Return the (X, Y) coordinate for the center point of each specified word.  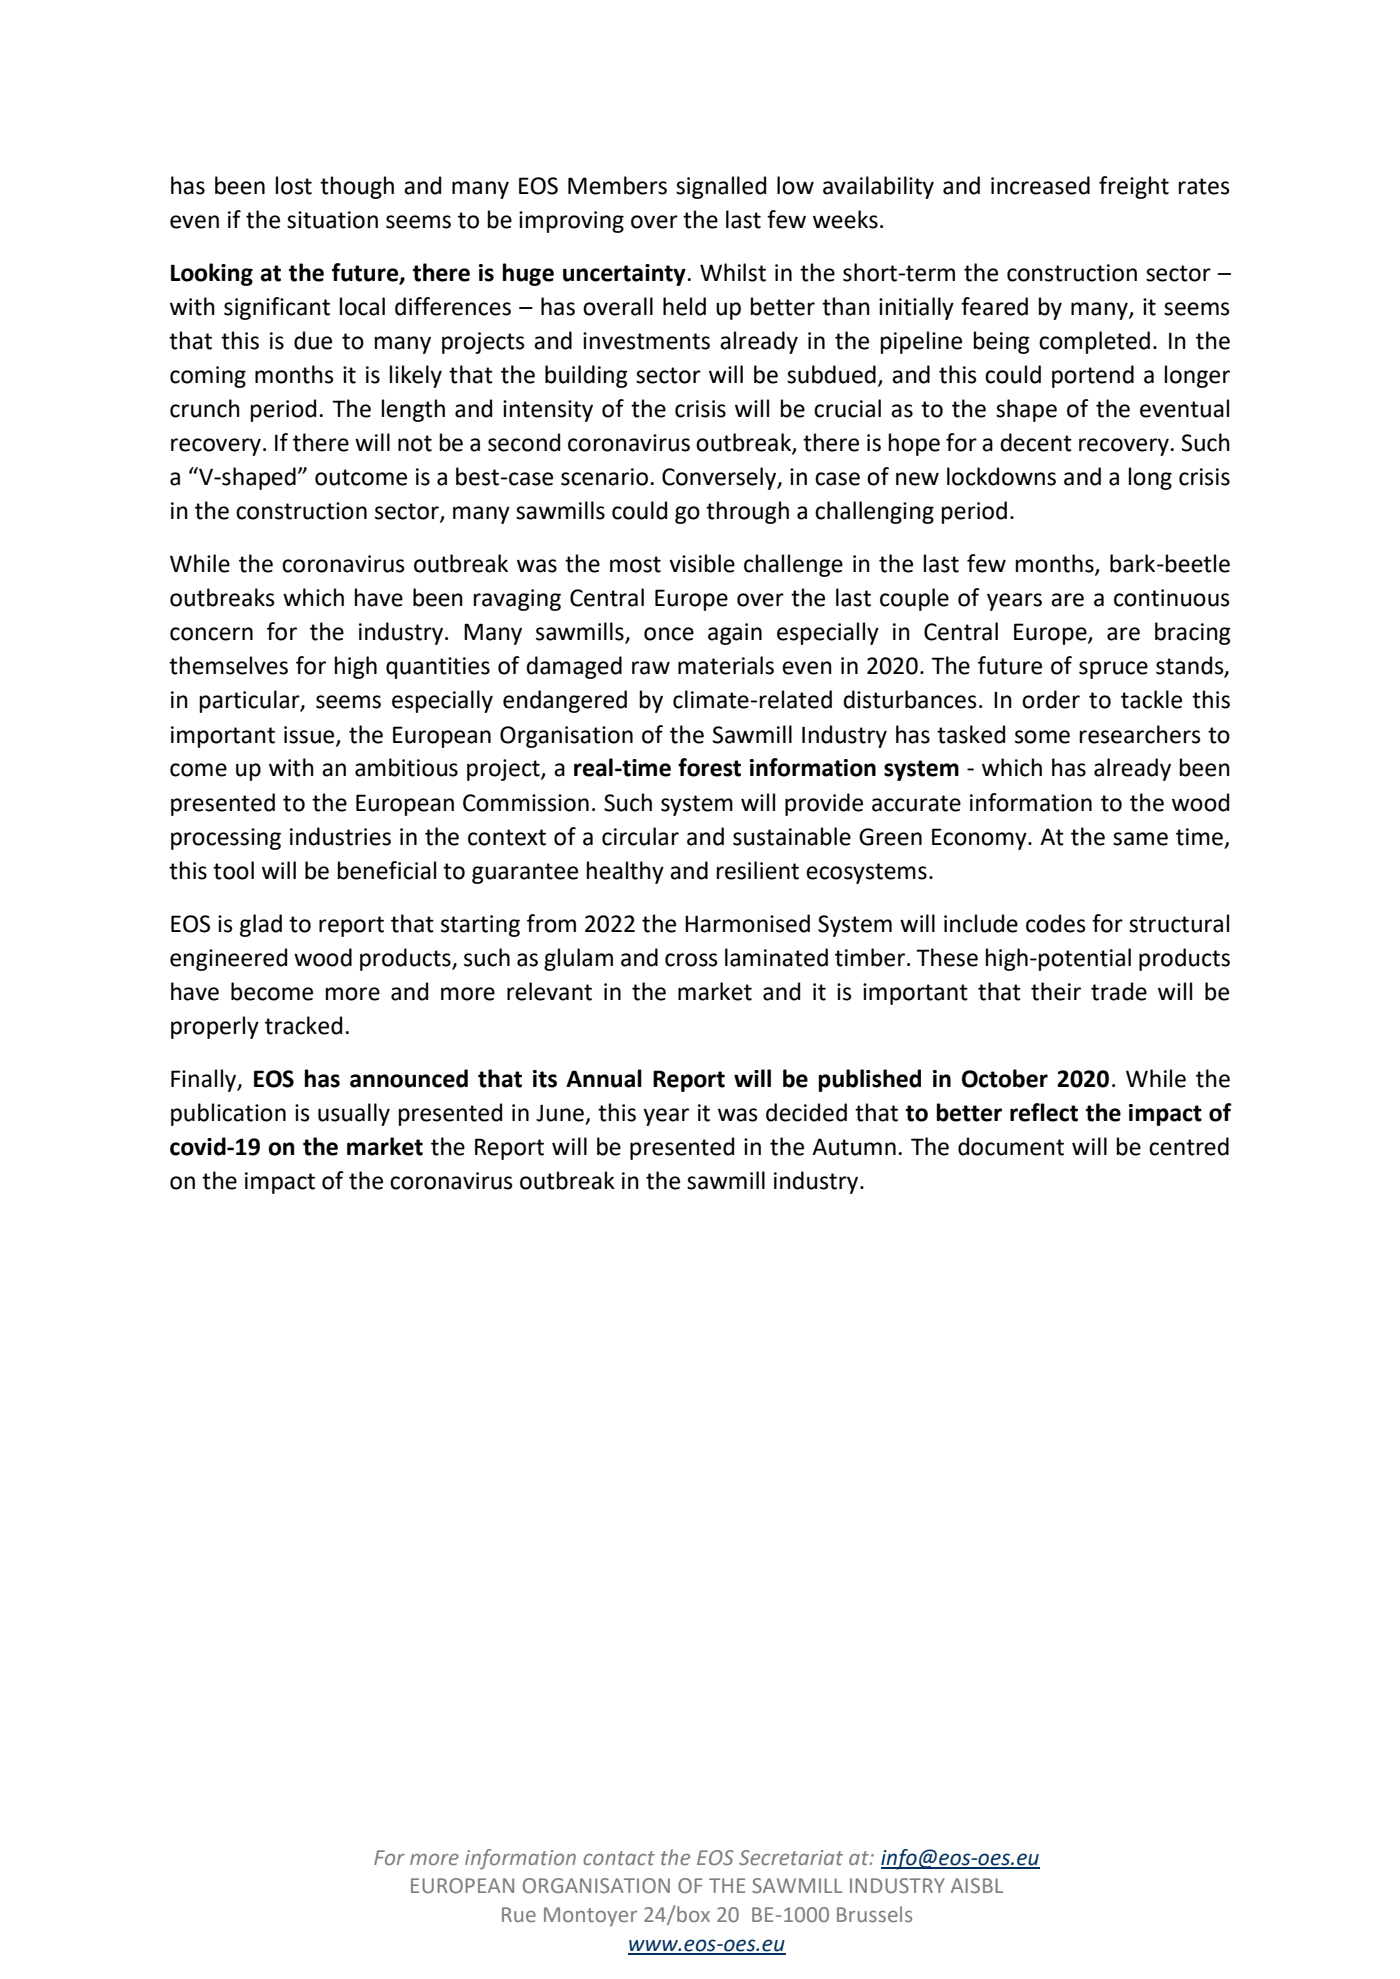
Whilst (733, 272)
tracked (303, 1025)
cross (691, 960)
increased (1040, 185)
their (1056, 991)
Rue (519, 1914)
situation (332, 220)
